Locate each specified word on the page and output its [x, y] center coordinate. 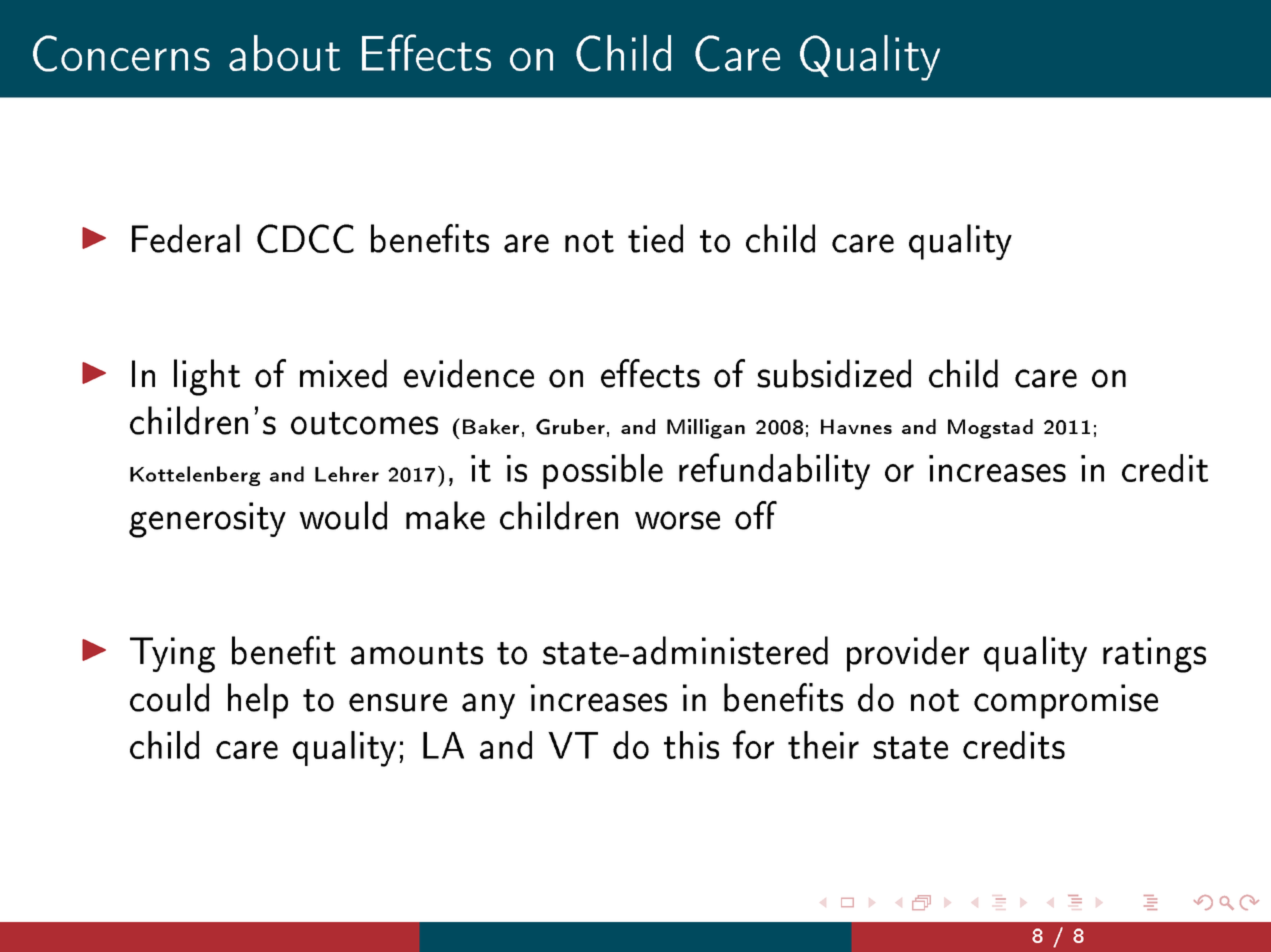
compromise [1066, 701]
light [207, 377]
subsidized [834, 373]
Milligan [706, 429]
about [284, 53]
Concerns [121, 53]
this [691, 745]
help [258, 701]
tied [655, 238]
